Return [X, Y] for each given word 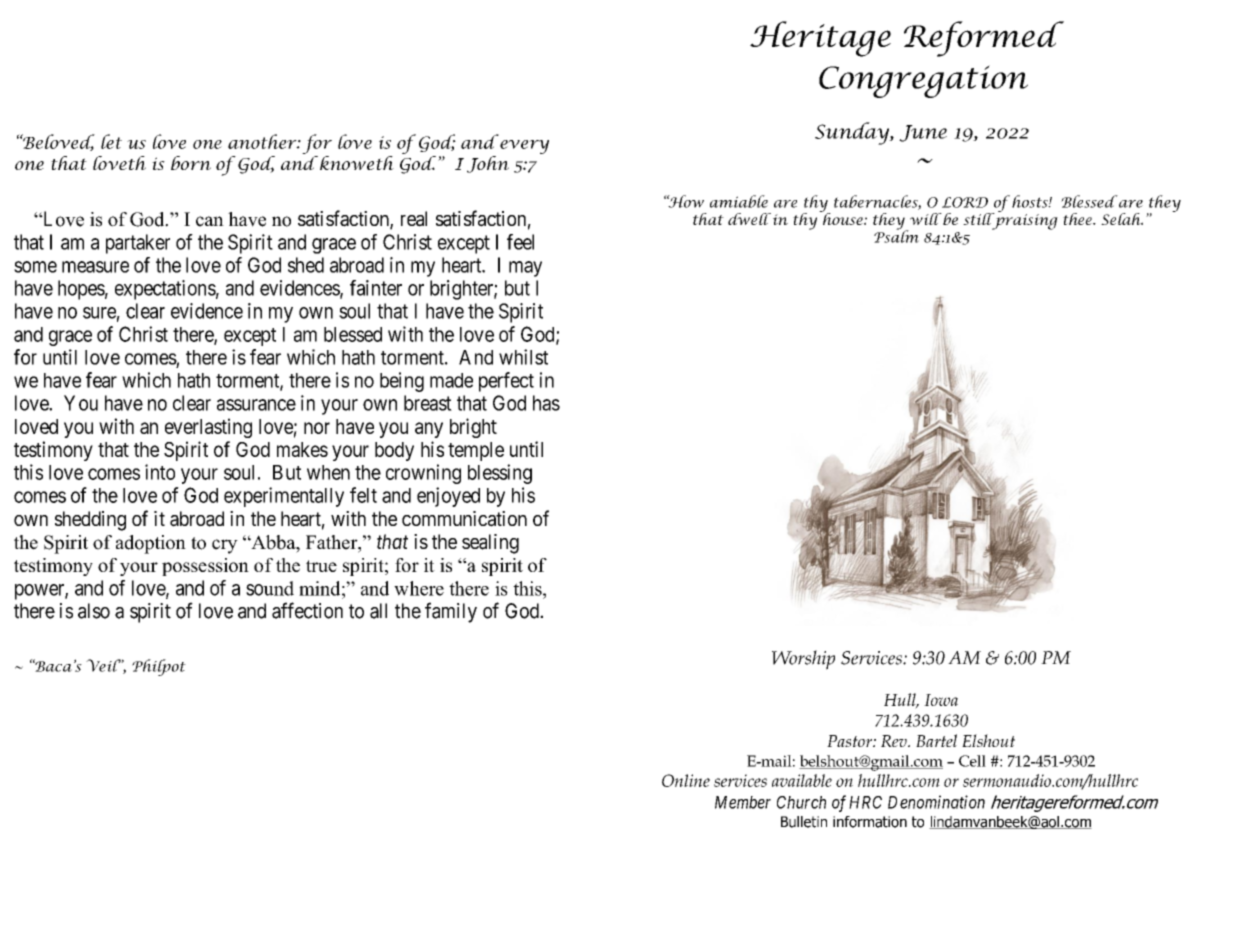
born [191, 163]
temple [476, 451]
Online [686, 780]
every [524, 147]
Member [743, 802]
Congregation [923, 81]
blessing [500, 474]
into [160, 472]
